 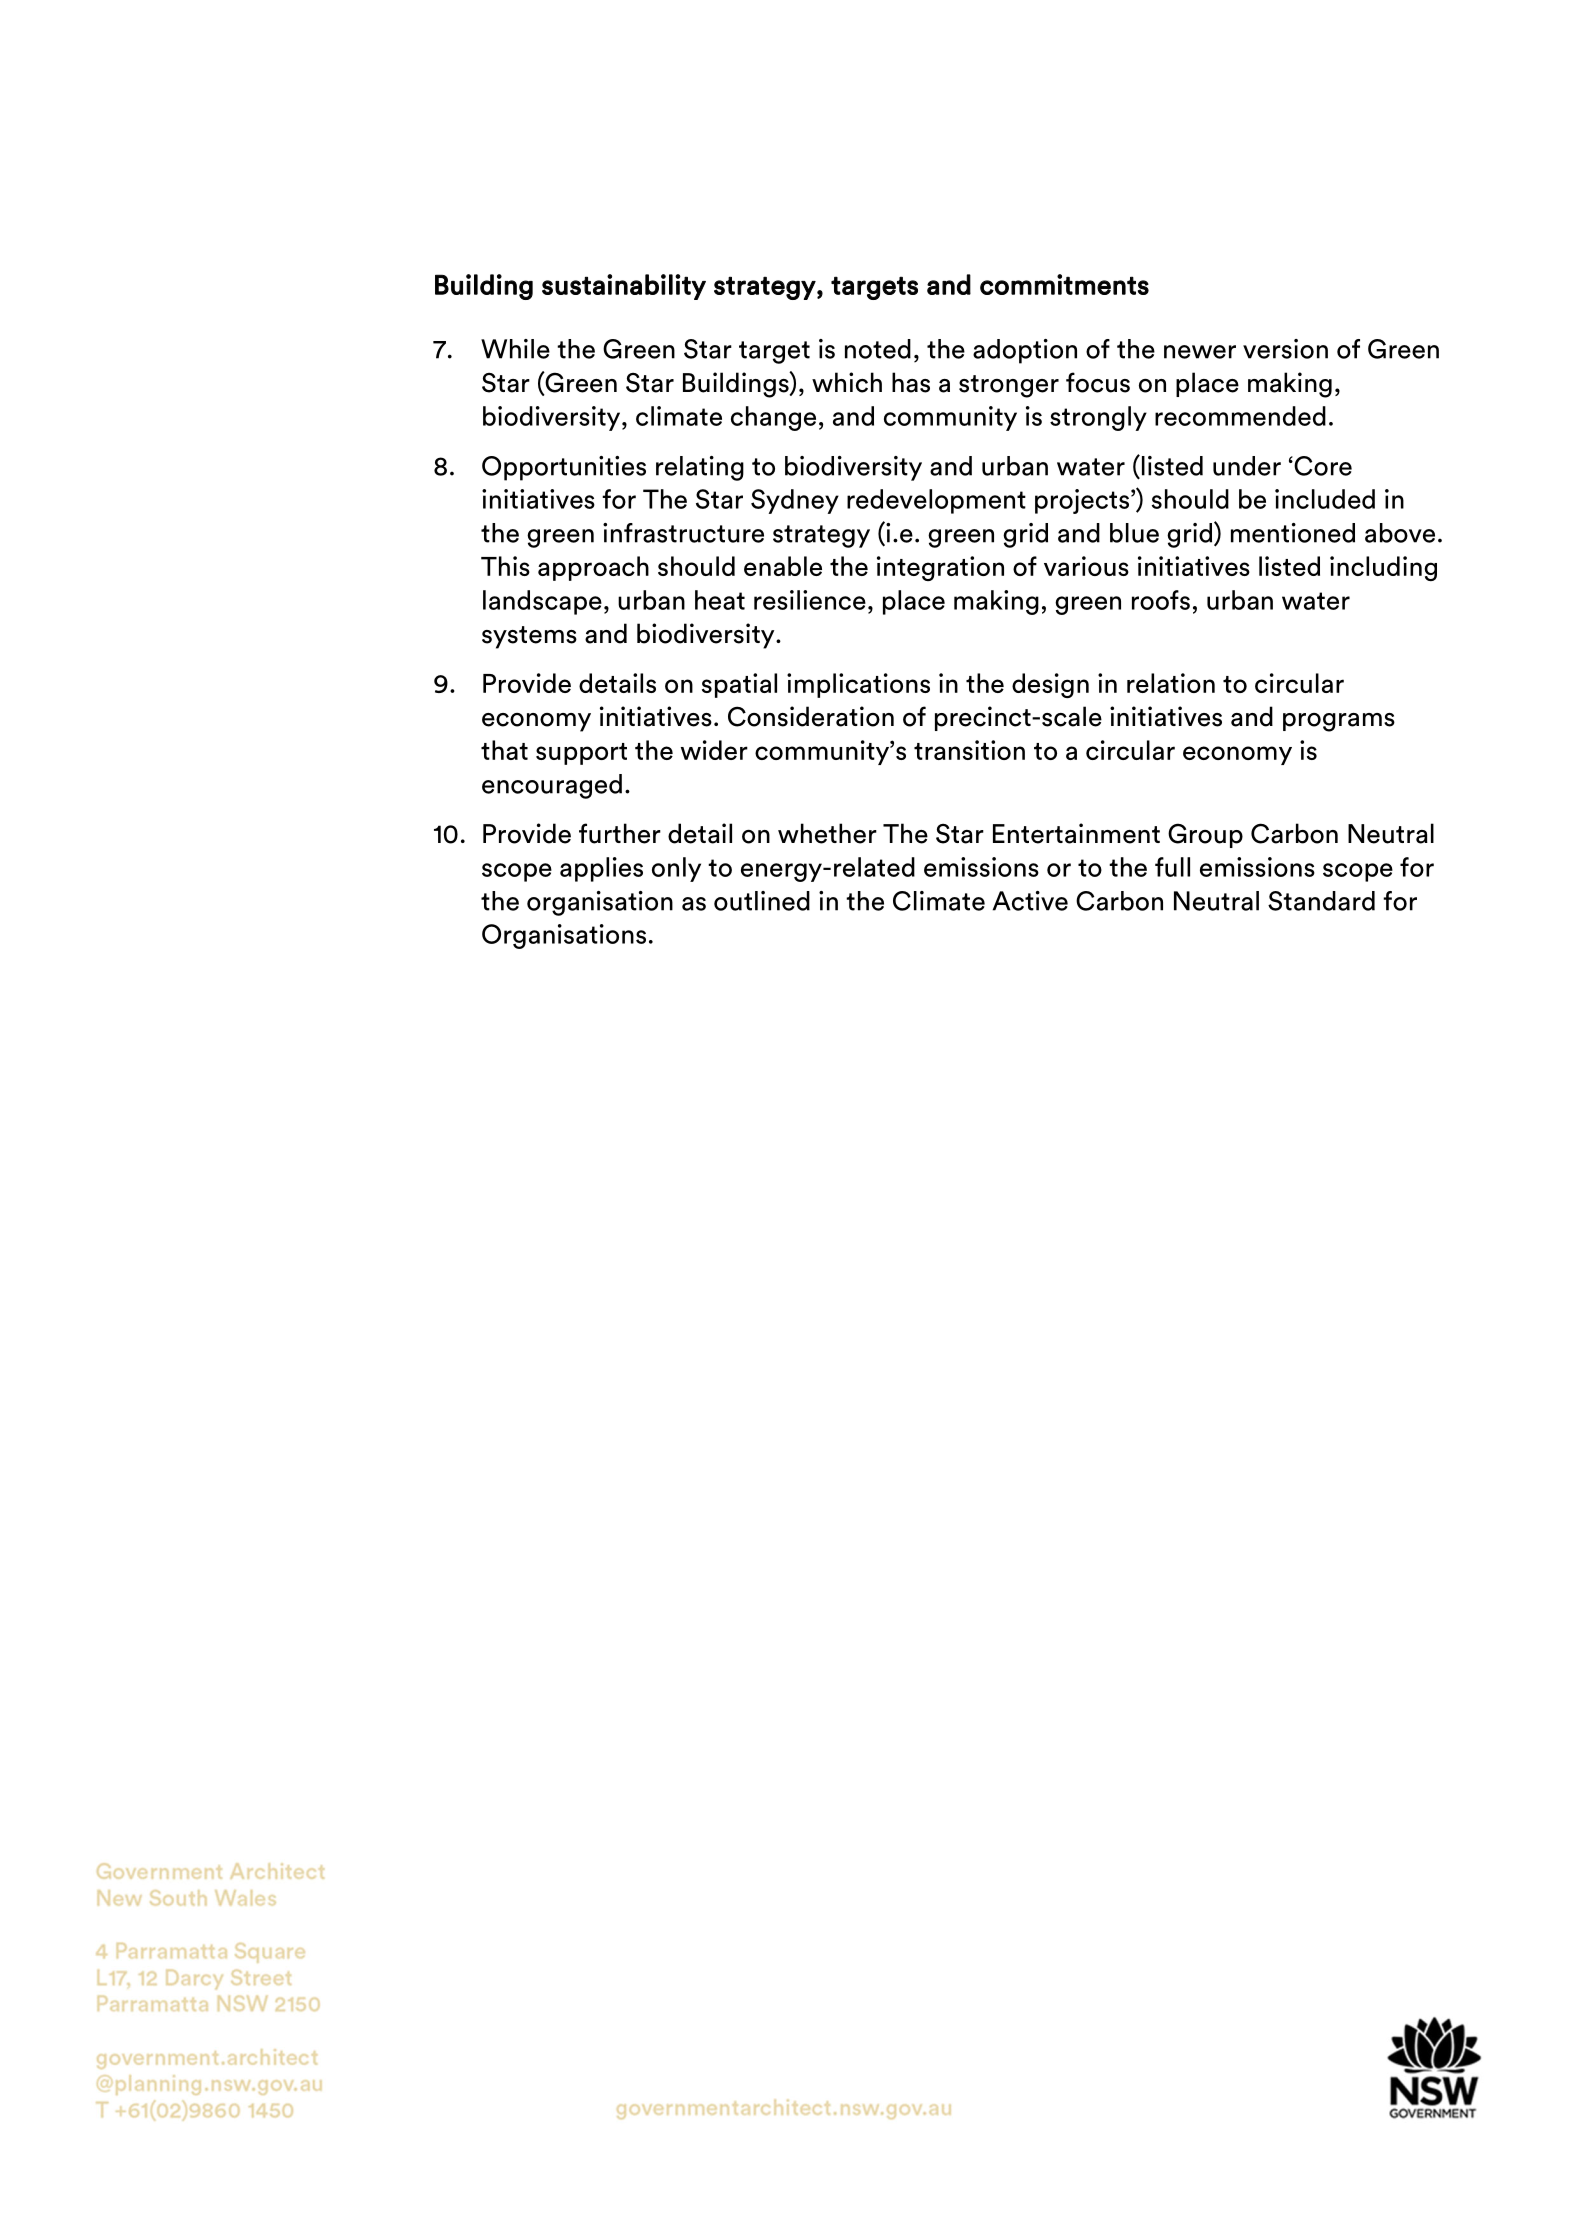 What do you see at coordinates (1030, 901) in the screenshot?
I see `Active` at bounding box center [1030, 901].
